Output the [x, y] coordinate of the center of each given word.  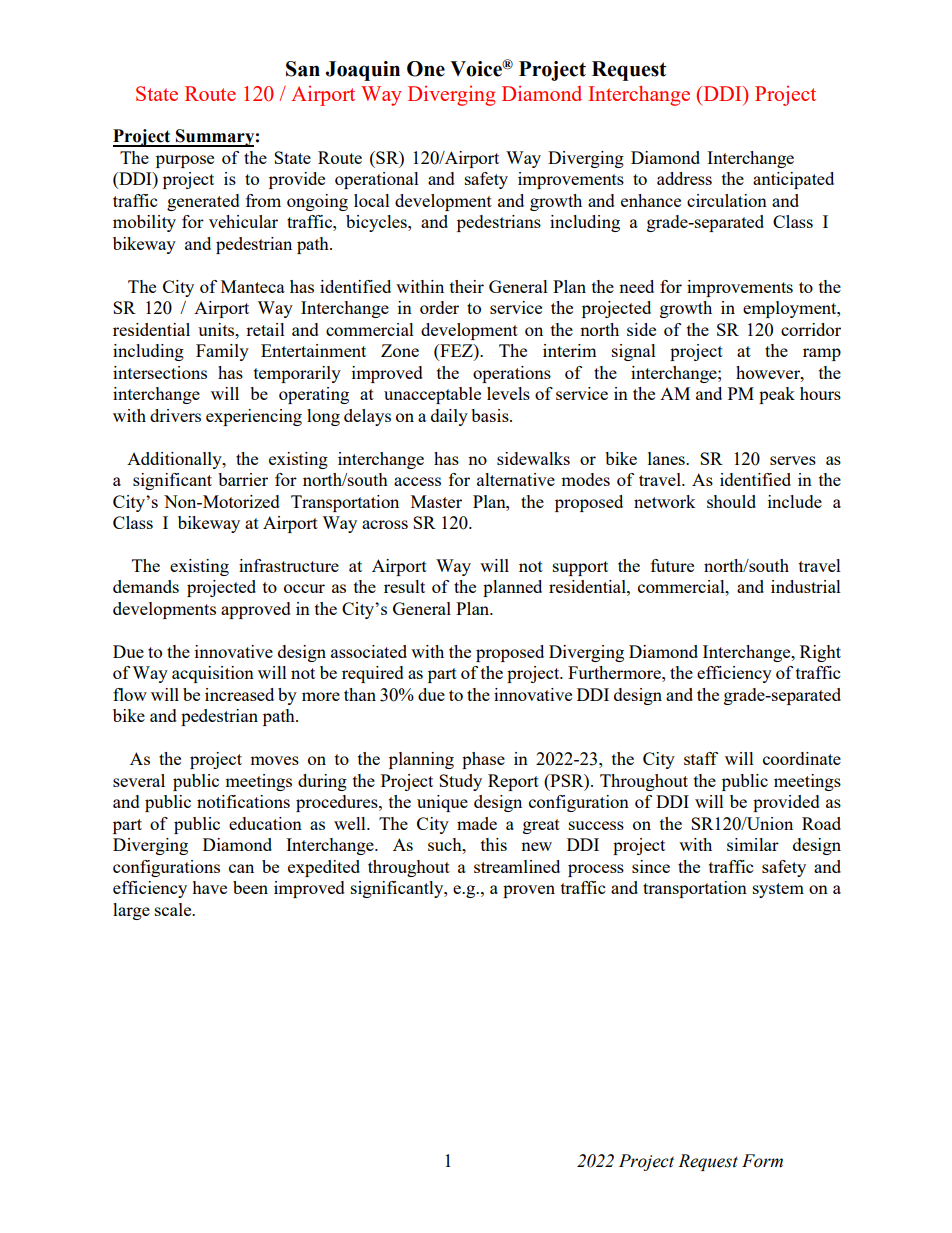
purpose [185, 161]
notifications [243, 801]
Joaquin [363, 71]
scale [174, 909]
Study [460, 782]
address [684, 178]
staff [701, 758]
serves [793, 460]
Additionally [175, 460]
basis [491, 415]
